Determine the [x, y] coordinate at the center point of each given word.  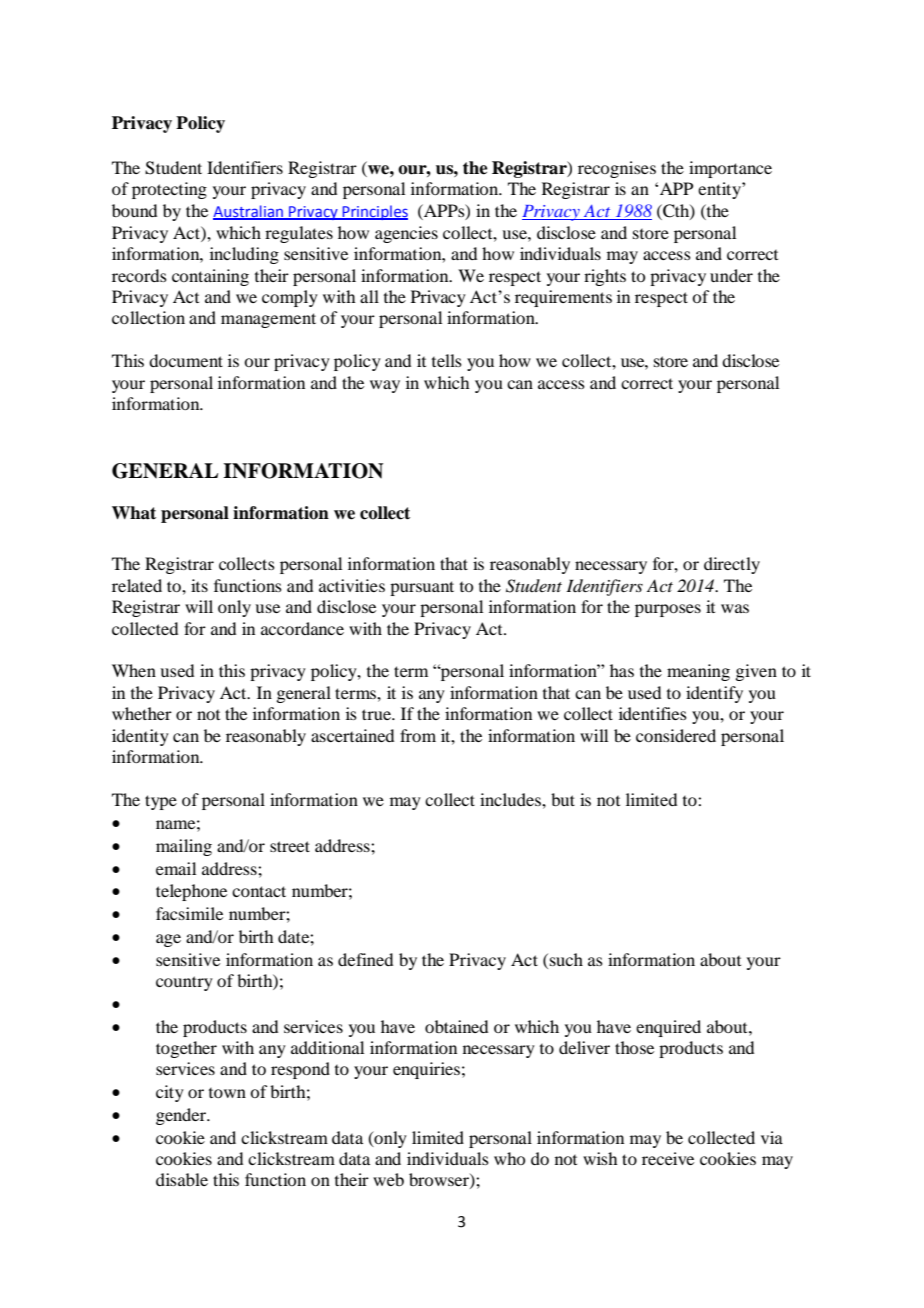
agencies [406, 234]
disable [182, 1179]
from [418, 735]
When [134, 670]
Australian [249, 212]
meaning [698, 672]
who [509, 1158]
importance [730, 169]
